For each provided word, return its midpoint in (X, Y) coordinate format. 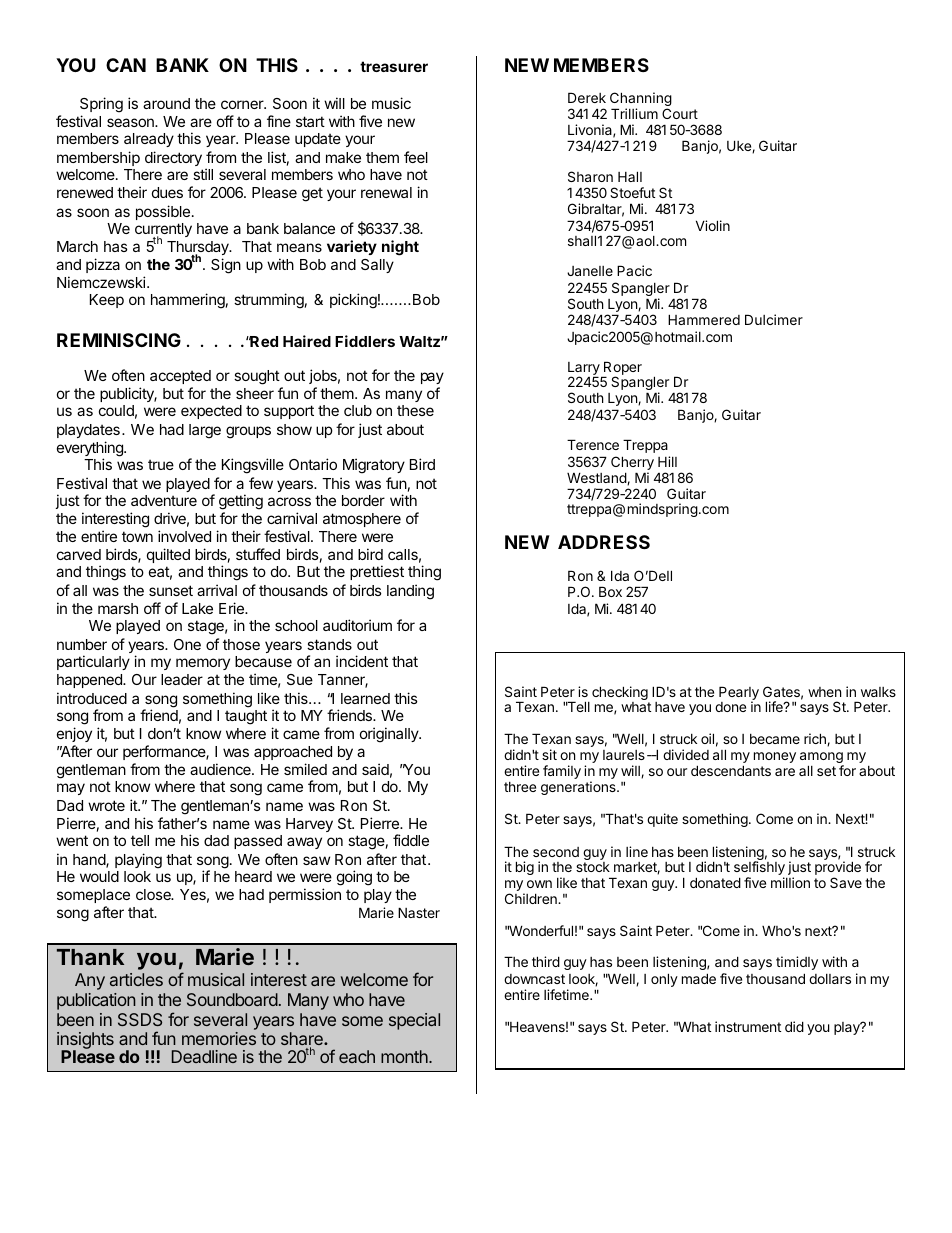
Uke (740, 146)
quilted (168, 555)
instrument (748, 1026)
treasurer (394, 66)
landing (410, 592)
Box (610, 591)
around (166, 103)
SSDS (140, 1019)
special (414, 1021)
